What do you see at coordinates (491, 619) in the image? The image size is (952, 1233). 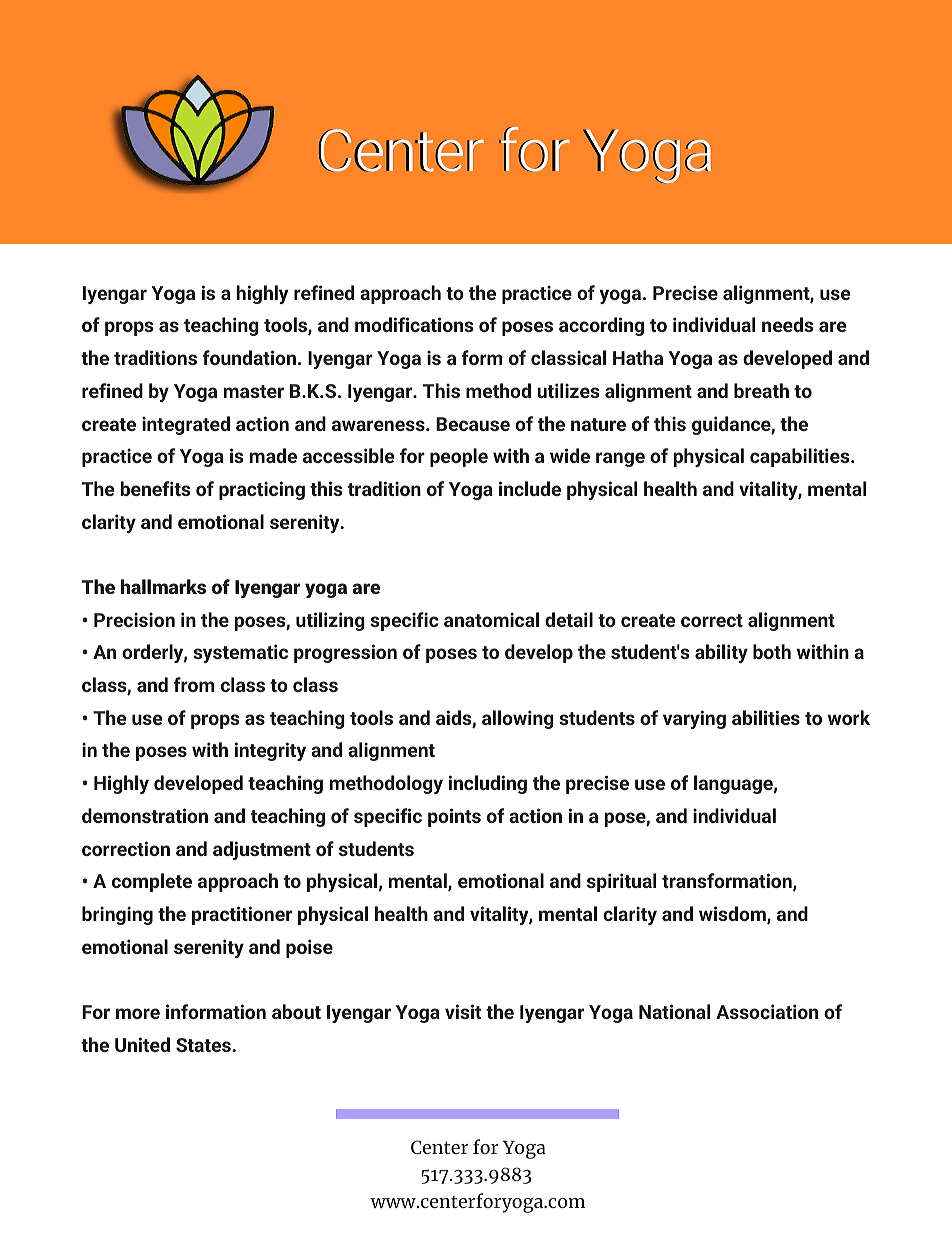 I see `anatomical` at bounding box center [491, 619].
